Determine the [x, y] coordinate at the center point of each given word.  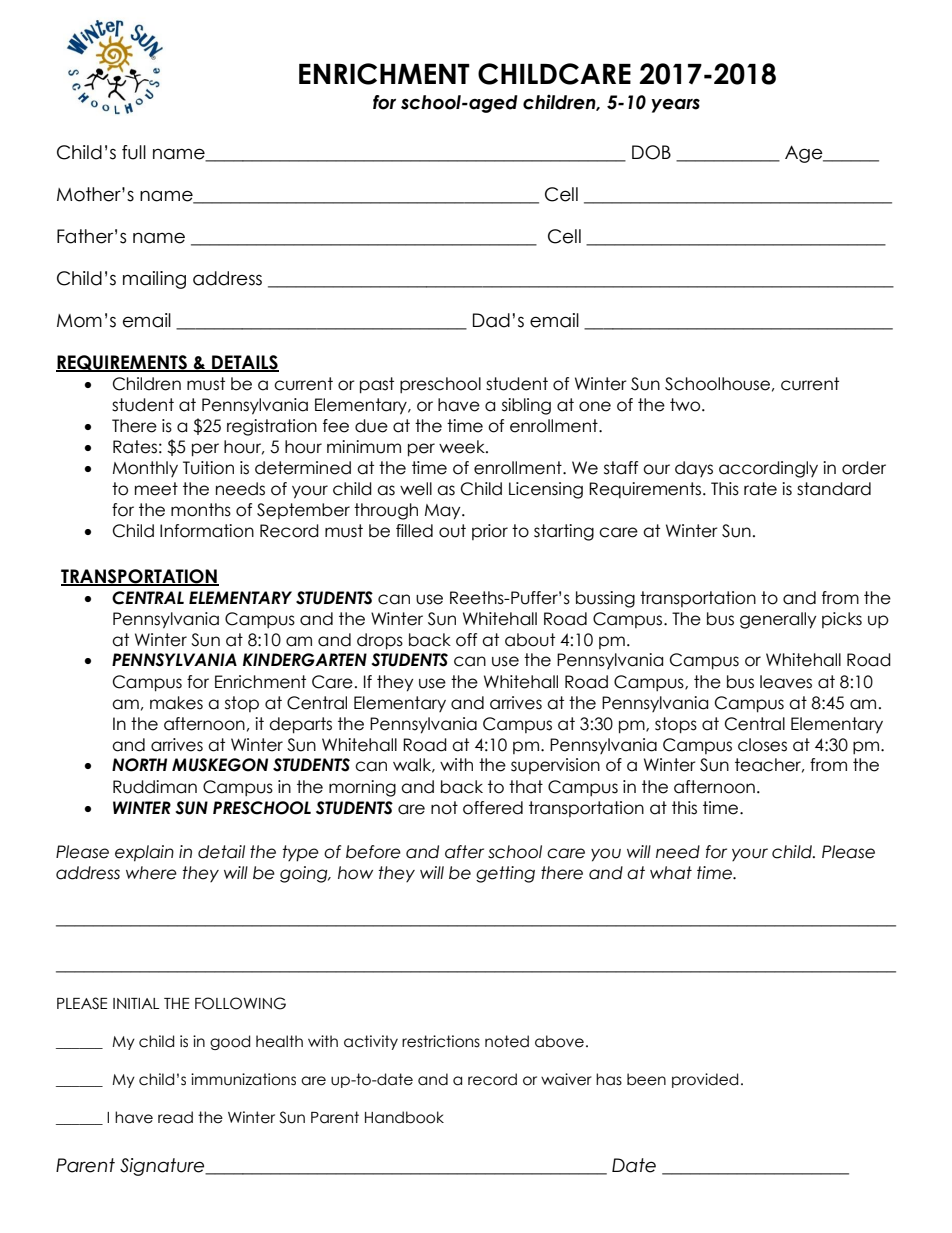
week [463, 447]
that [526, 787]
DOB [651, 152]
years [675, 105]
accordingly [768, 469]
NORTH [139, 765]
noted [507, 1041]
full [134, 152]
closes [762, 745]
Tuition [208, 468]
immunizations [243, 1079]
